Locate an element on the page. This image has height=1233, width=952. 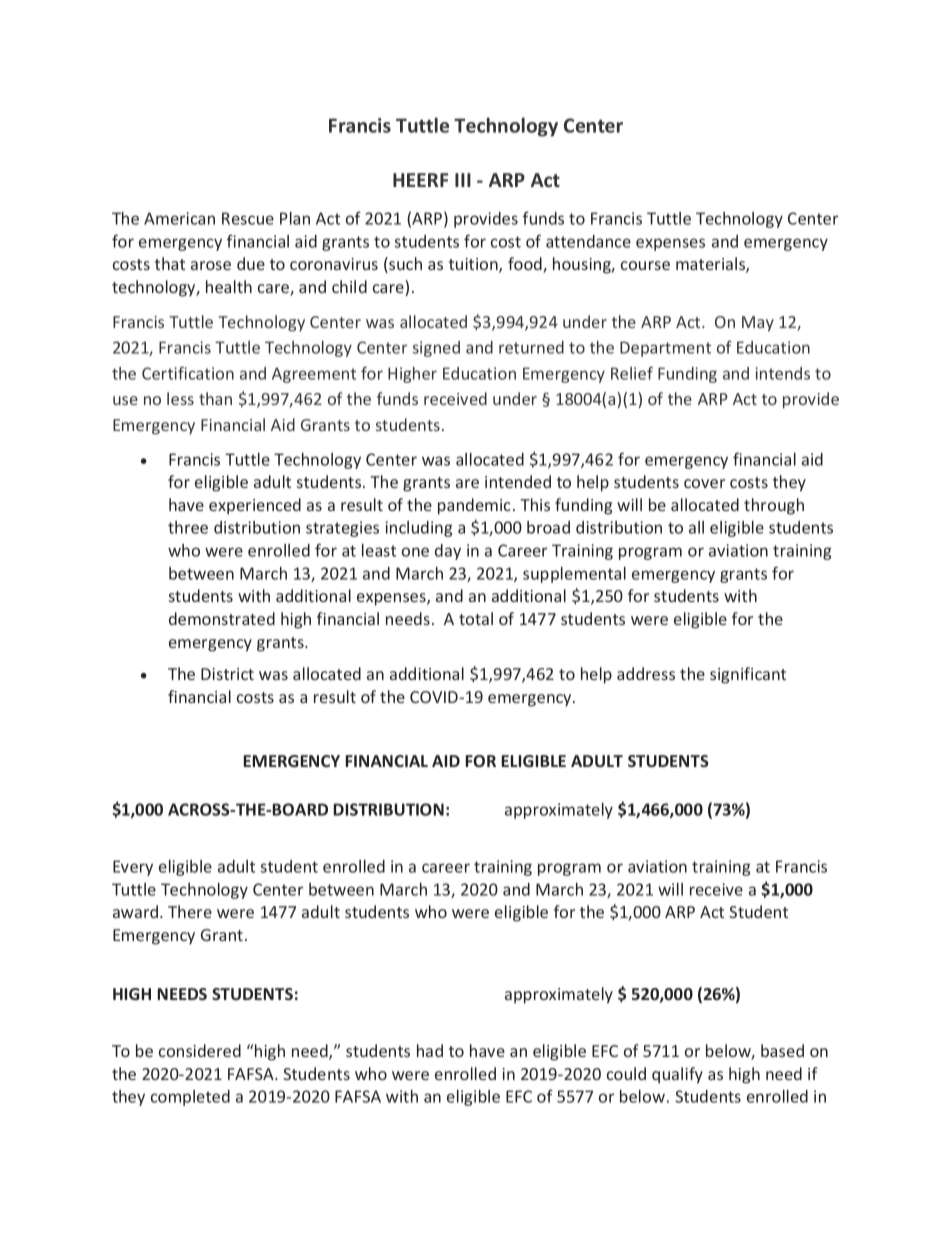
three is located at coordinates (188, 527).
